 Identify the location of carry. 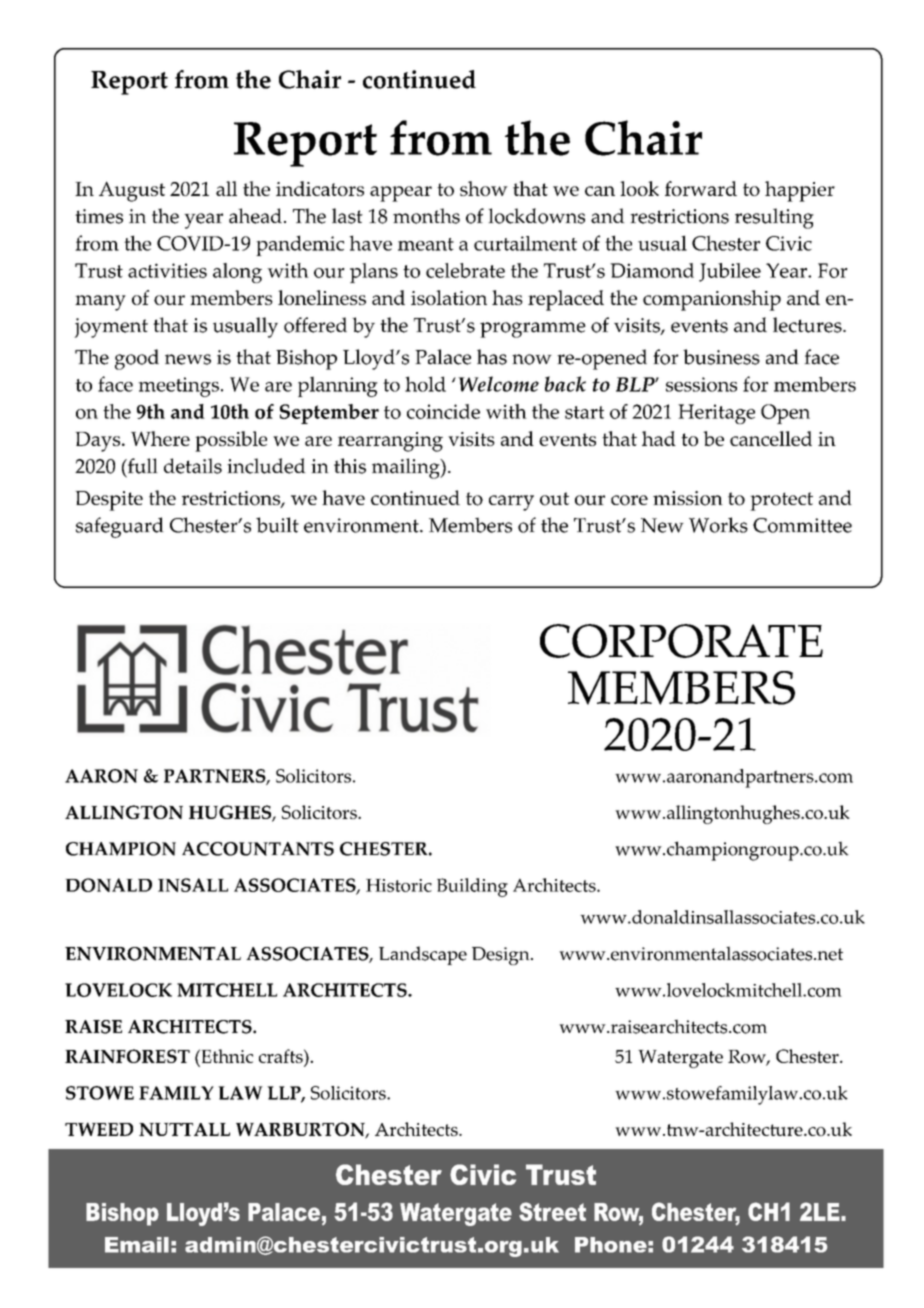
(511, 503).
